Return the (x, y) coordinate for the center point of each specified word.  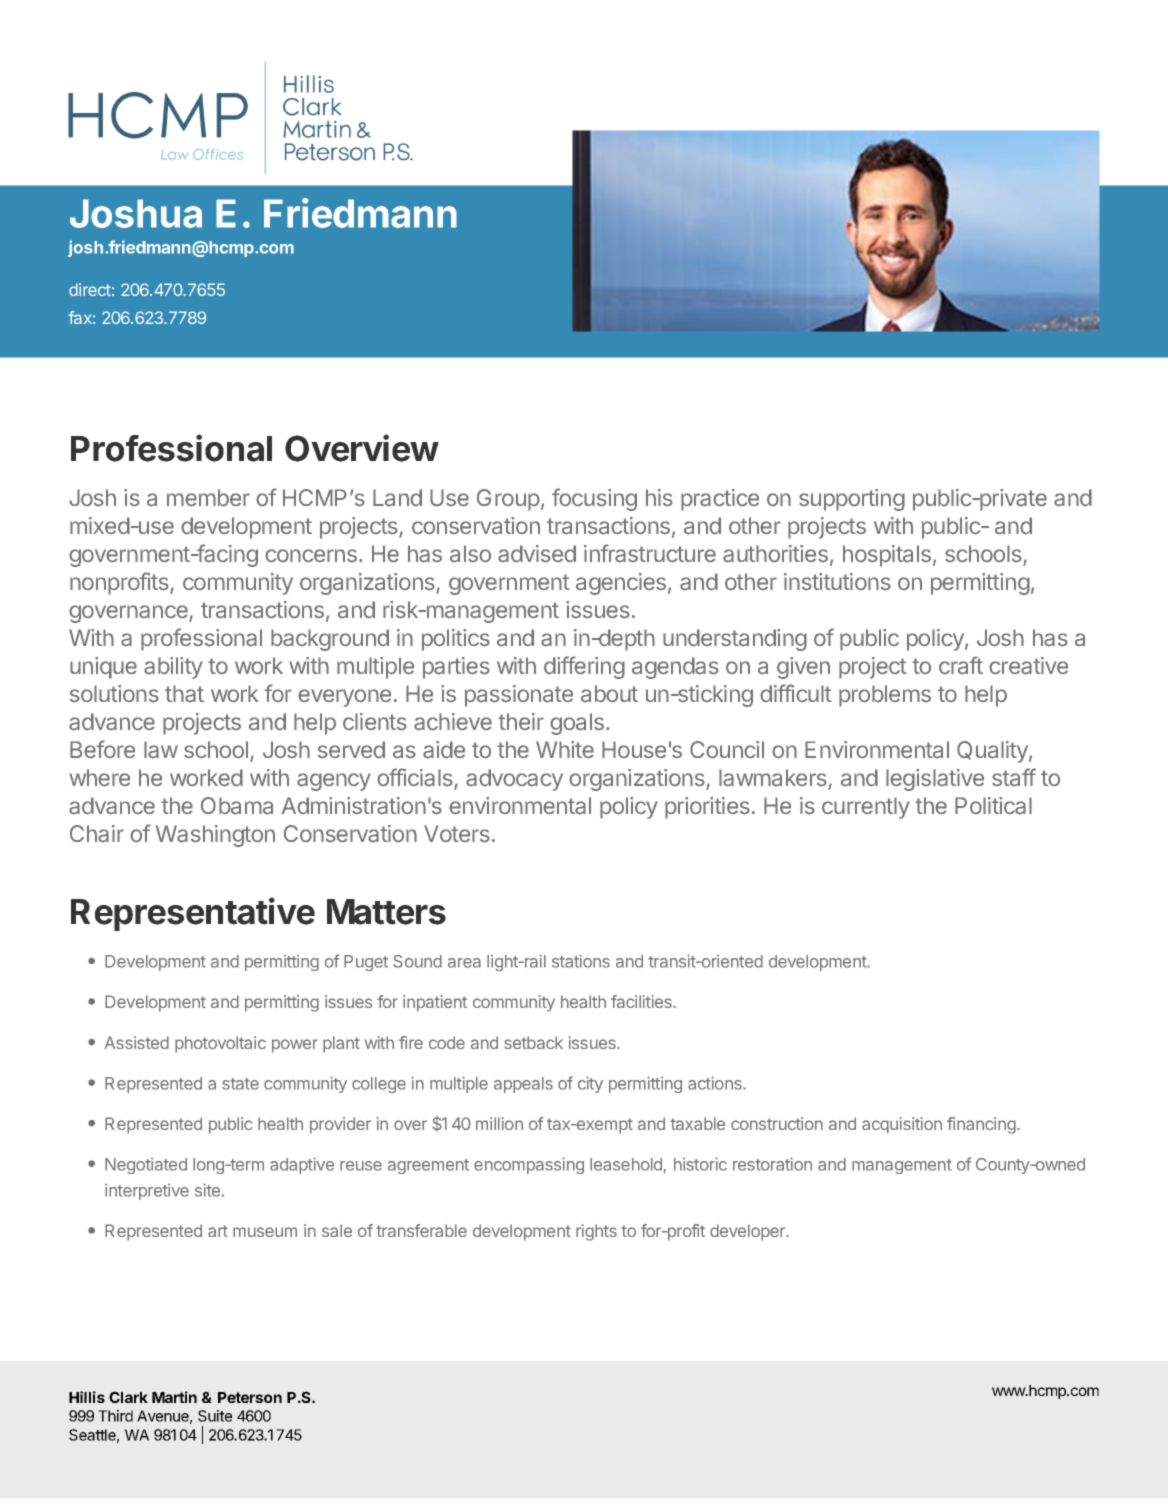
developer (749, 1232)
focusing (594, 499)
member (208, 498)
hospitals (887, 556)
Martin (174, 1397)
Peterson (250, 1397)
